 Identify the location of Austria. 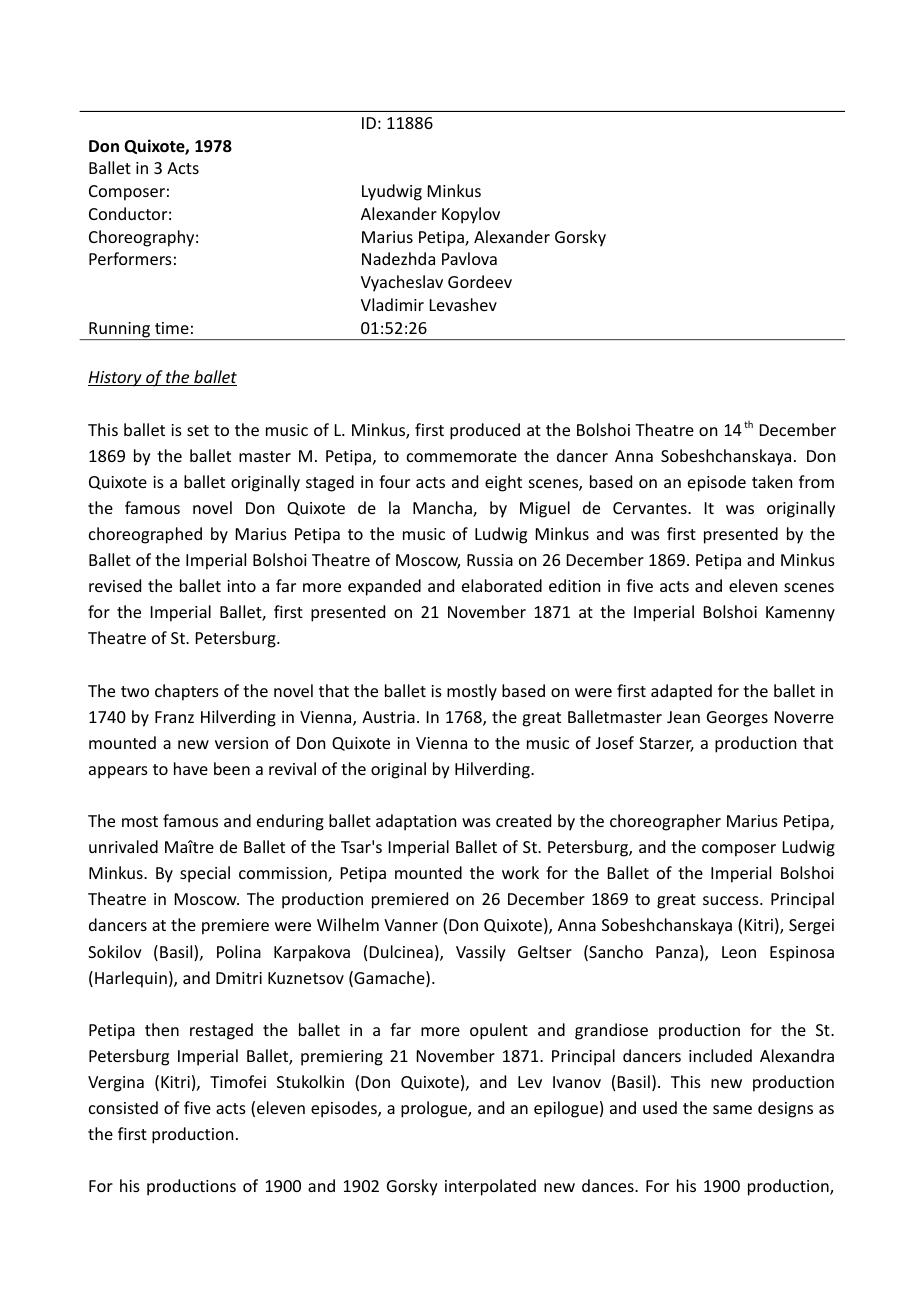
(388, 717).
